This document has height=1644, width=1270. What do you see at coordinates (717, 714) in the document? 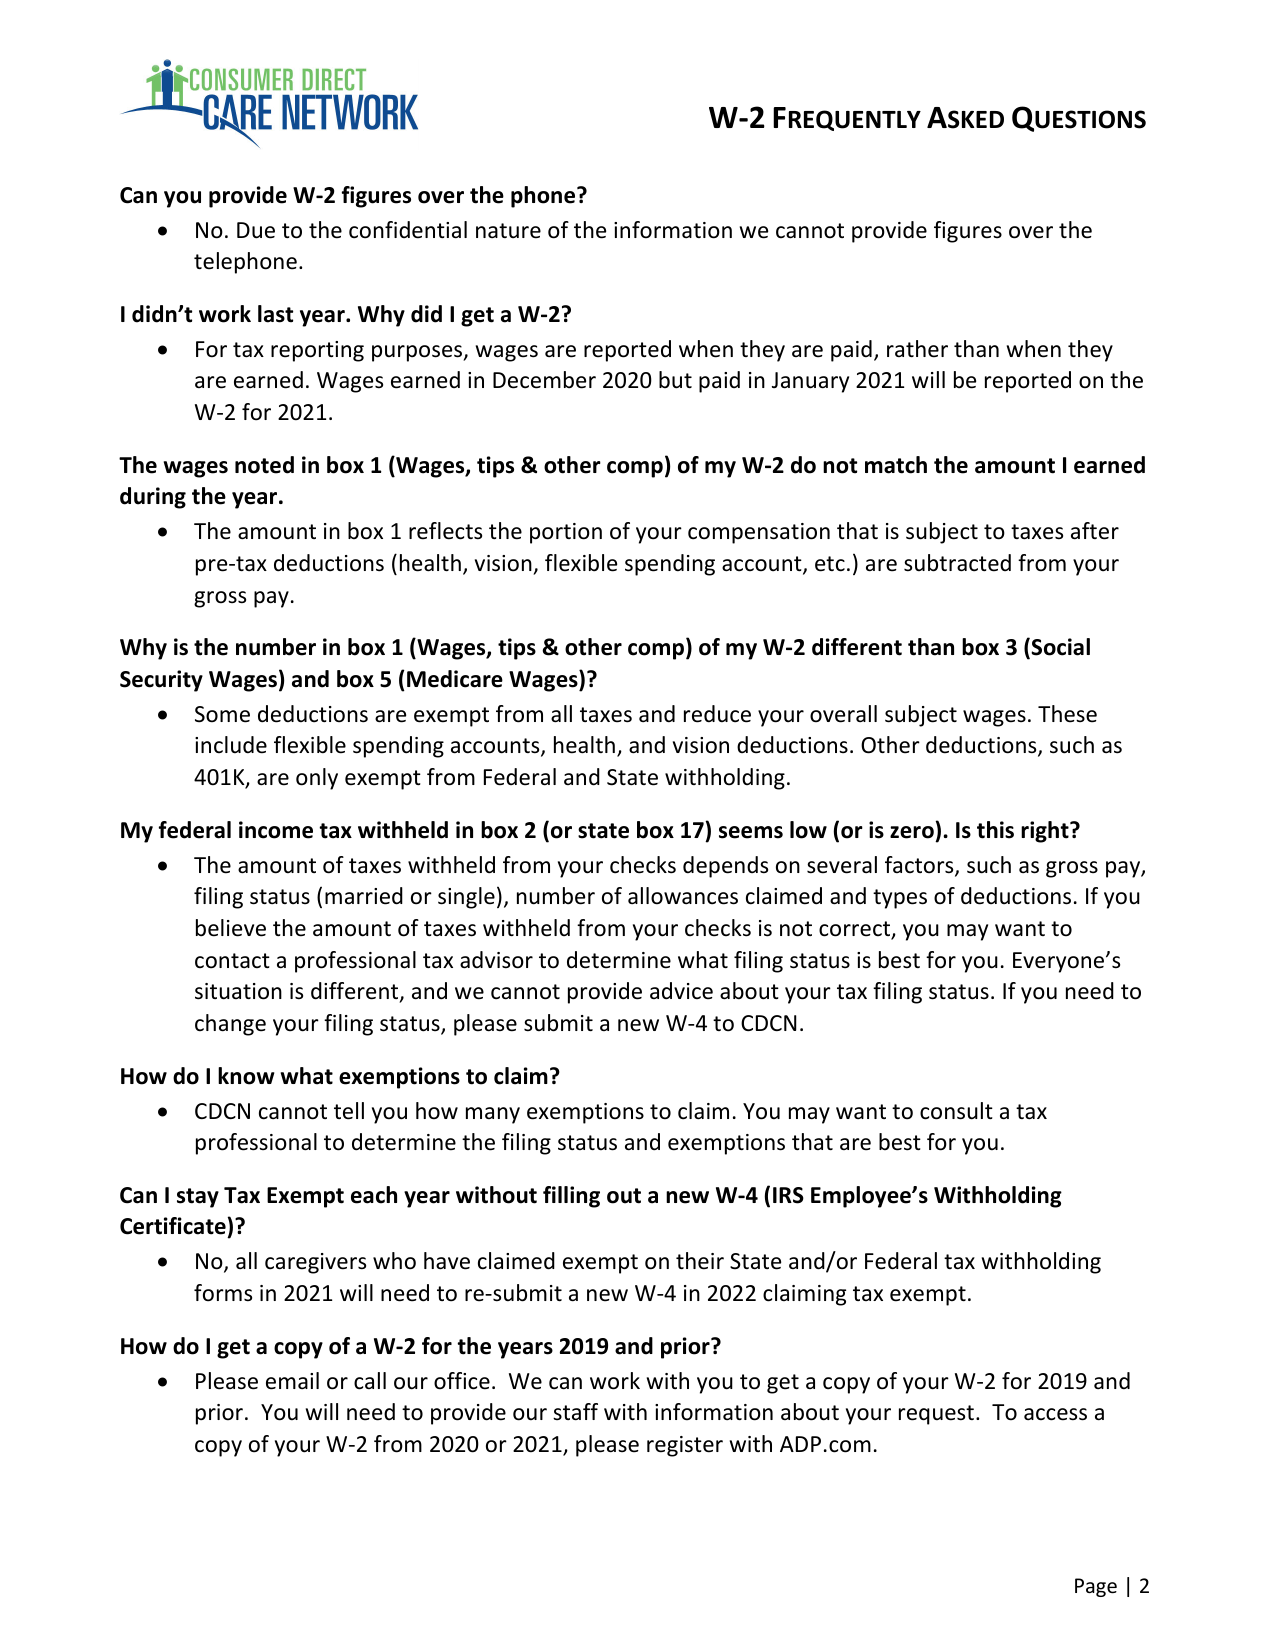
I see `reduce` at bounding box center [717, 714].
